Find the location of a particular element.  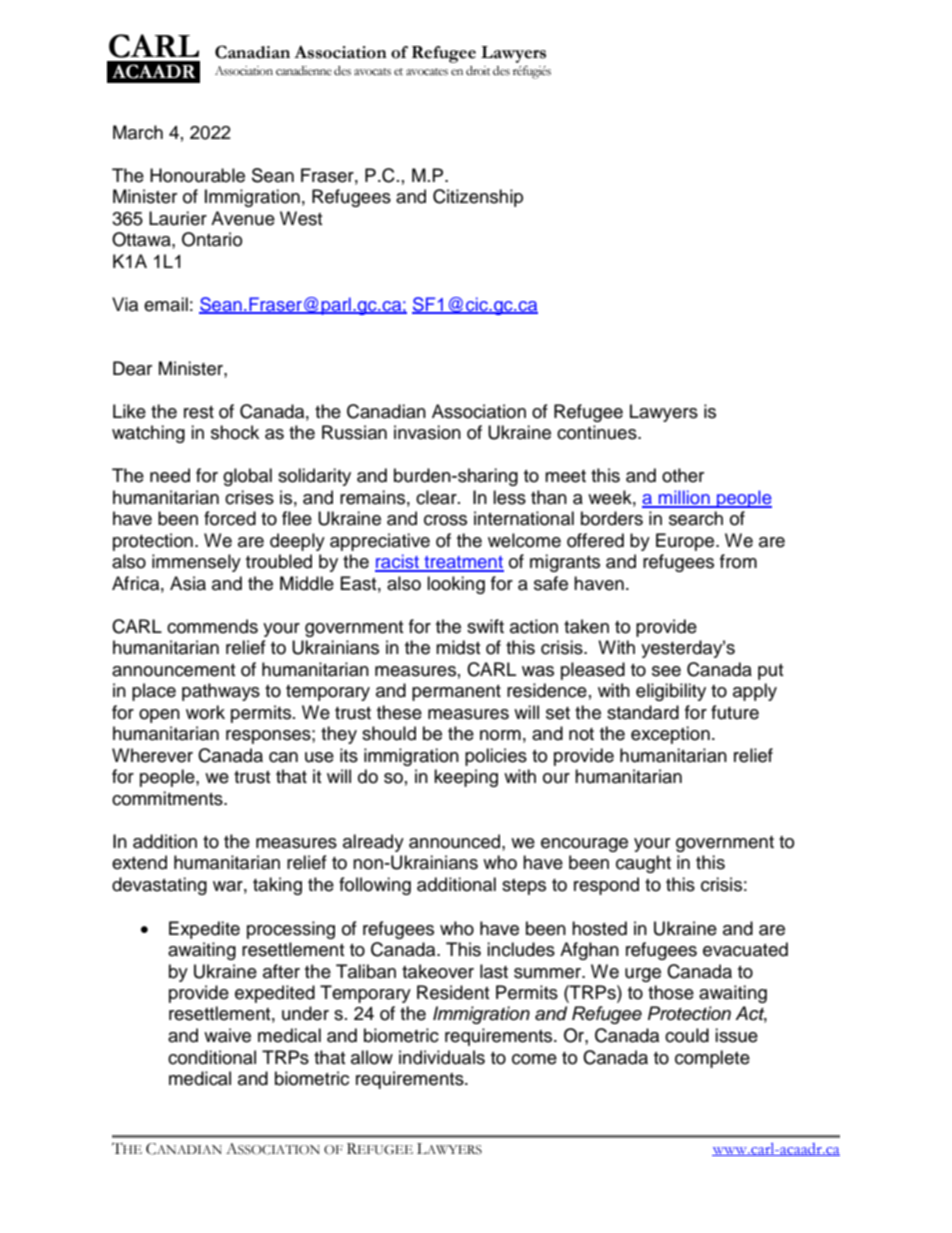

commitments is located at coordinates (168, 798).
